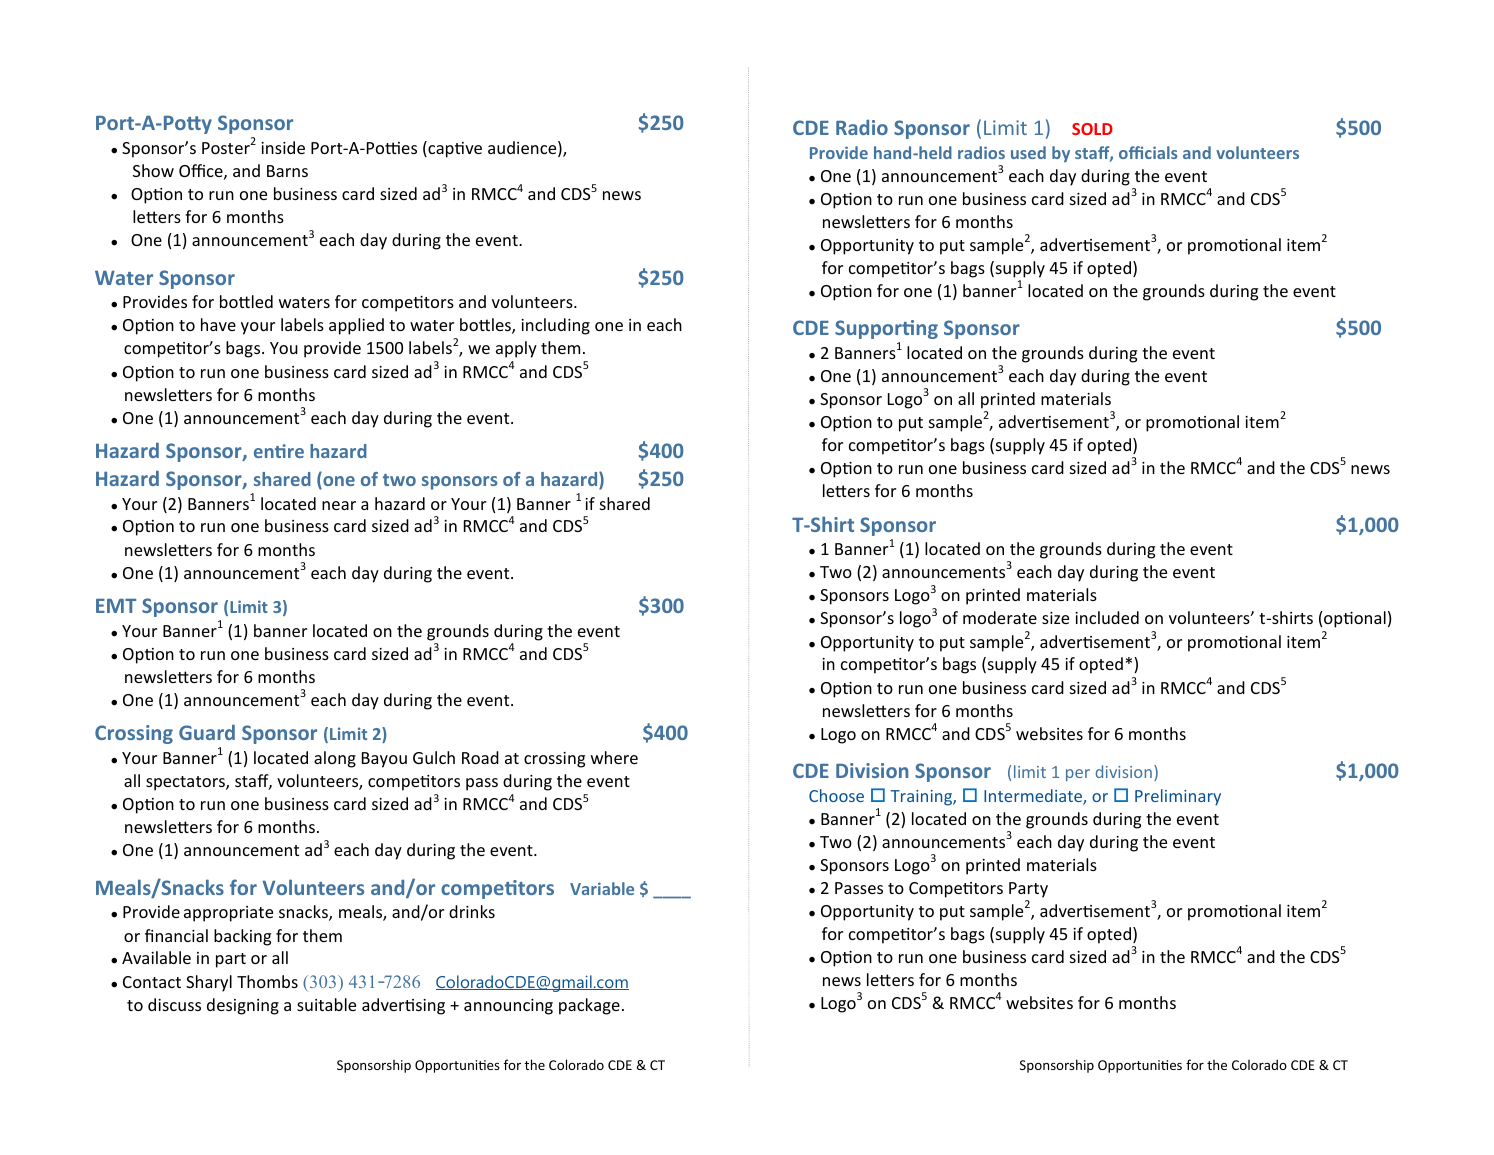 The image size is (1494, 1155). Describe the element at coordinates (1000, 617) in the page. I see `moderate` at that location.
